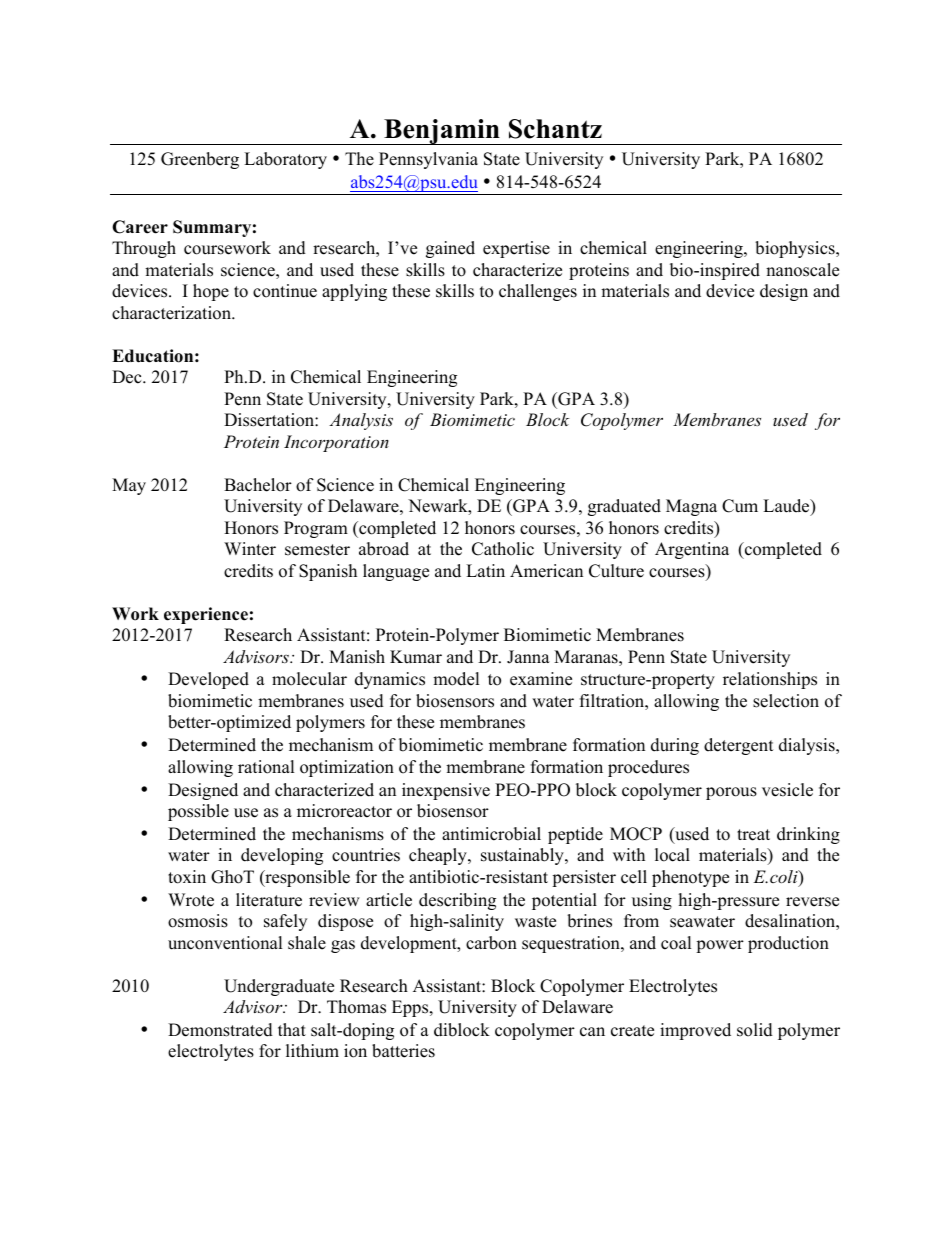 Image resolution: width=952 pixels, height=1233 pixels. Describe the element at coordinates (220, 1030) in the page. I see `Demonstrated` at that location.
